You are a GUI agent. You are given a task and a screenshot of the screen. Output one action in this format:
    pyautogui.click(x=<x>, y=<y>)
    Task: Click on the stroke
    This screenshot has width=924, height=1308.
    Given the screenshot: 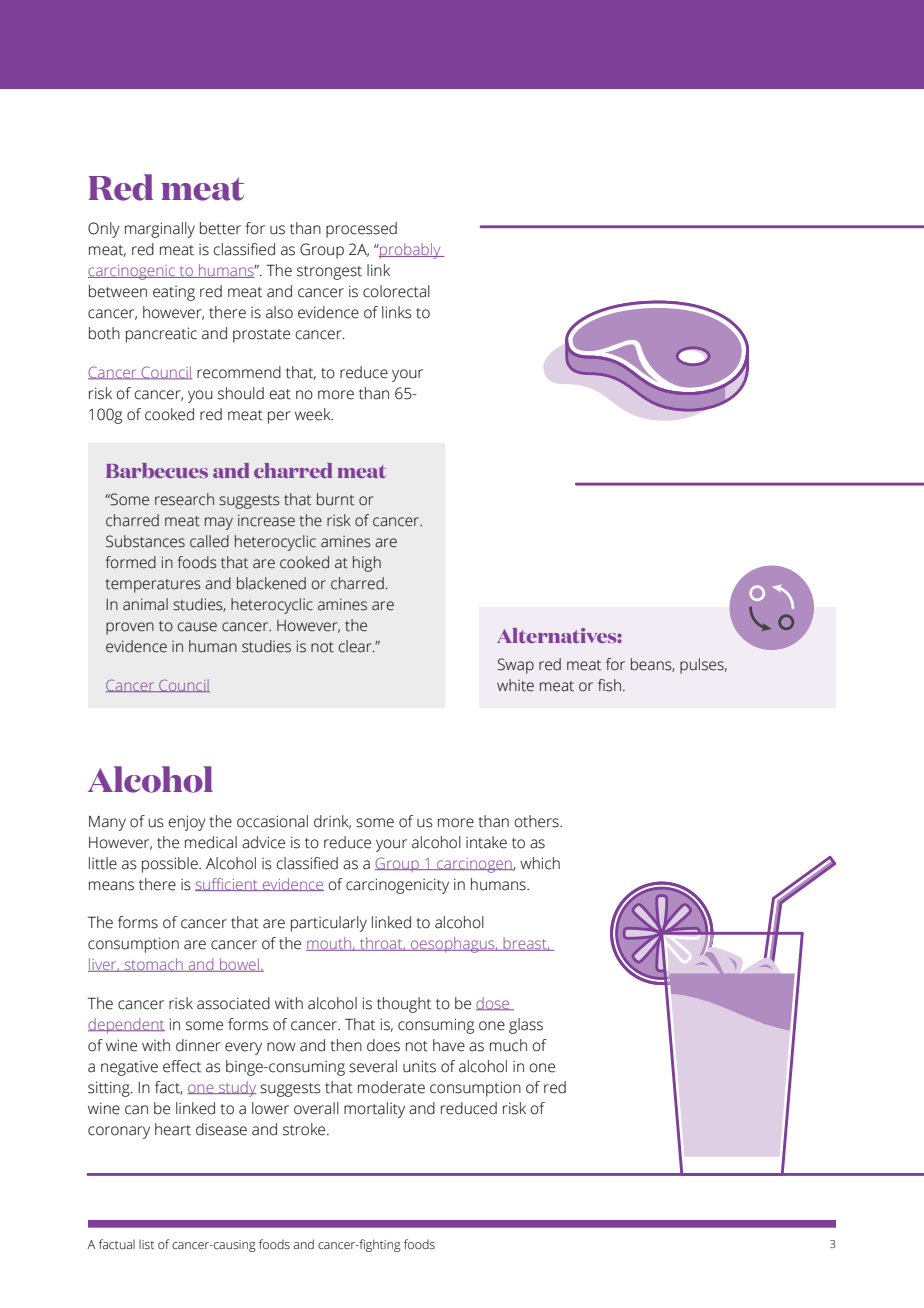 What is the action you would take?
    pyautogui.click(x=305, y=1129)
